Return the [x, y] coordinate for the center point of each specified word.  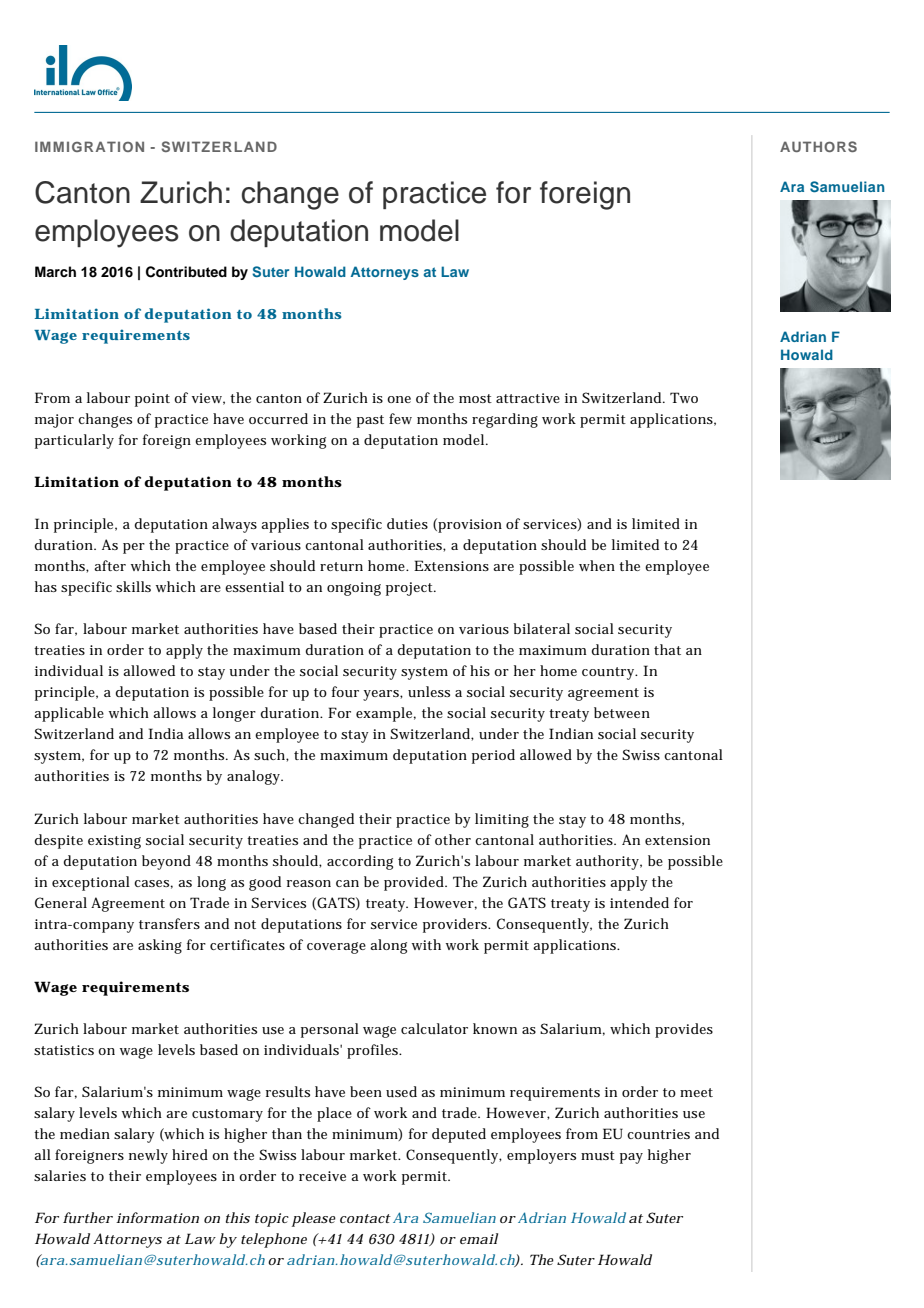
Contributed [186, 272]
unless [429, 691]
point [152, 400]
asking [160, 946]
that [667, 649]
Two [684, 397]
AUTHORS [818, 146]
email [479, 1238]
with [426, 944]
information [157, 1217]
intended [639, 902]
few [400, 418]
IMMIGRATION [89, 146]
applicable [69, 714]
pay [631, 1158]
